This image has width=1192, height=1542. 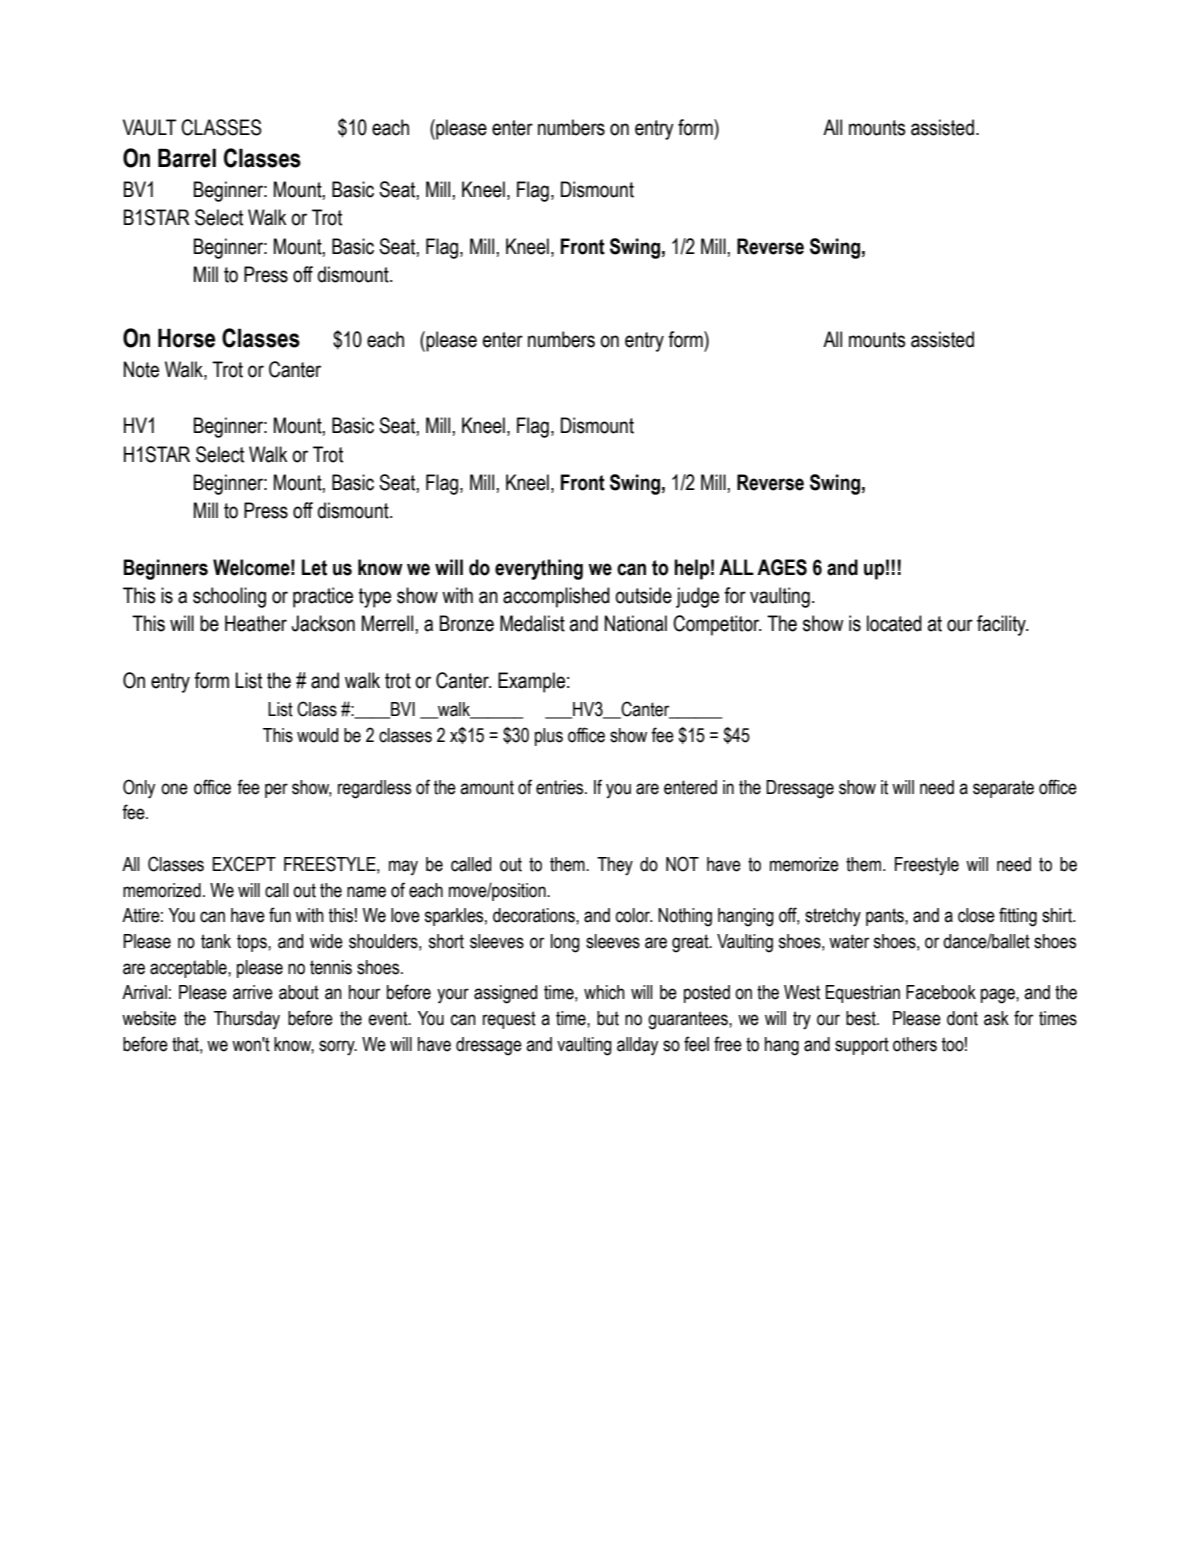 I want to click on Barrel, so click(x=187, y=158).
